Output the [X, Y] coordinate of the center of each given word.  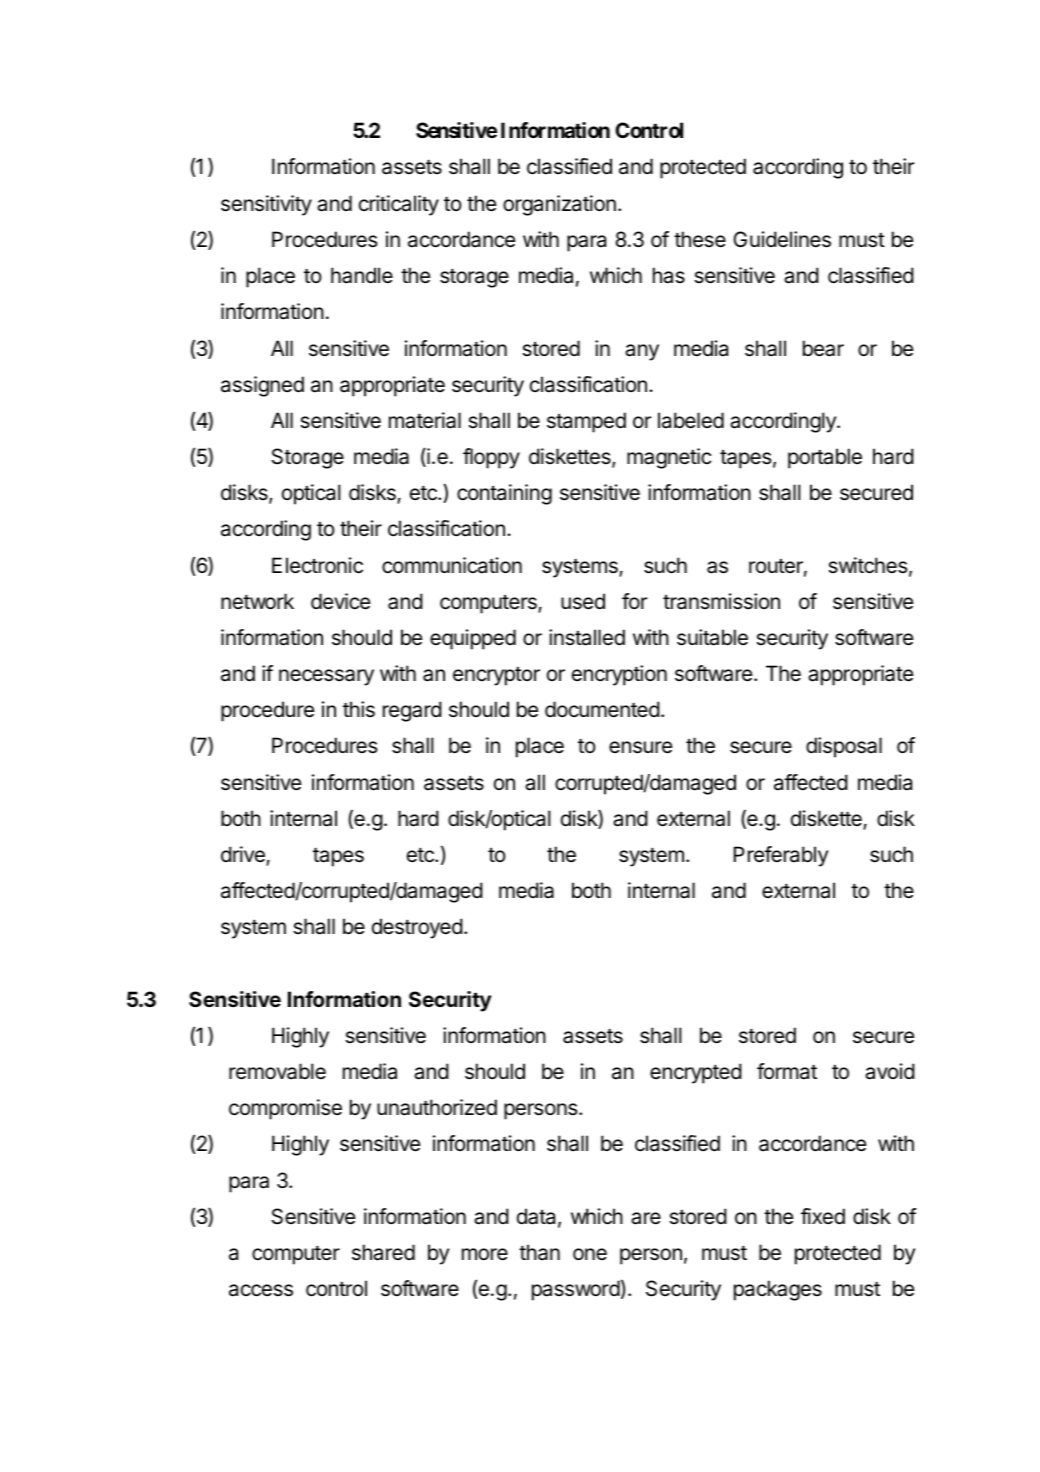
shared [383, 1252]
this [359, 709]
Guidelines [782, 239]
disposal [844, 747]
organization [559, 205]
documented [602, 709]
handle [362, 275]
